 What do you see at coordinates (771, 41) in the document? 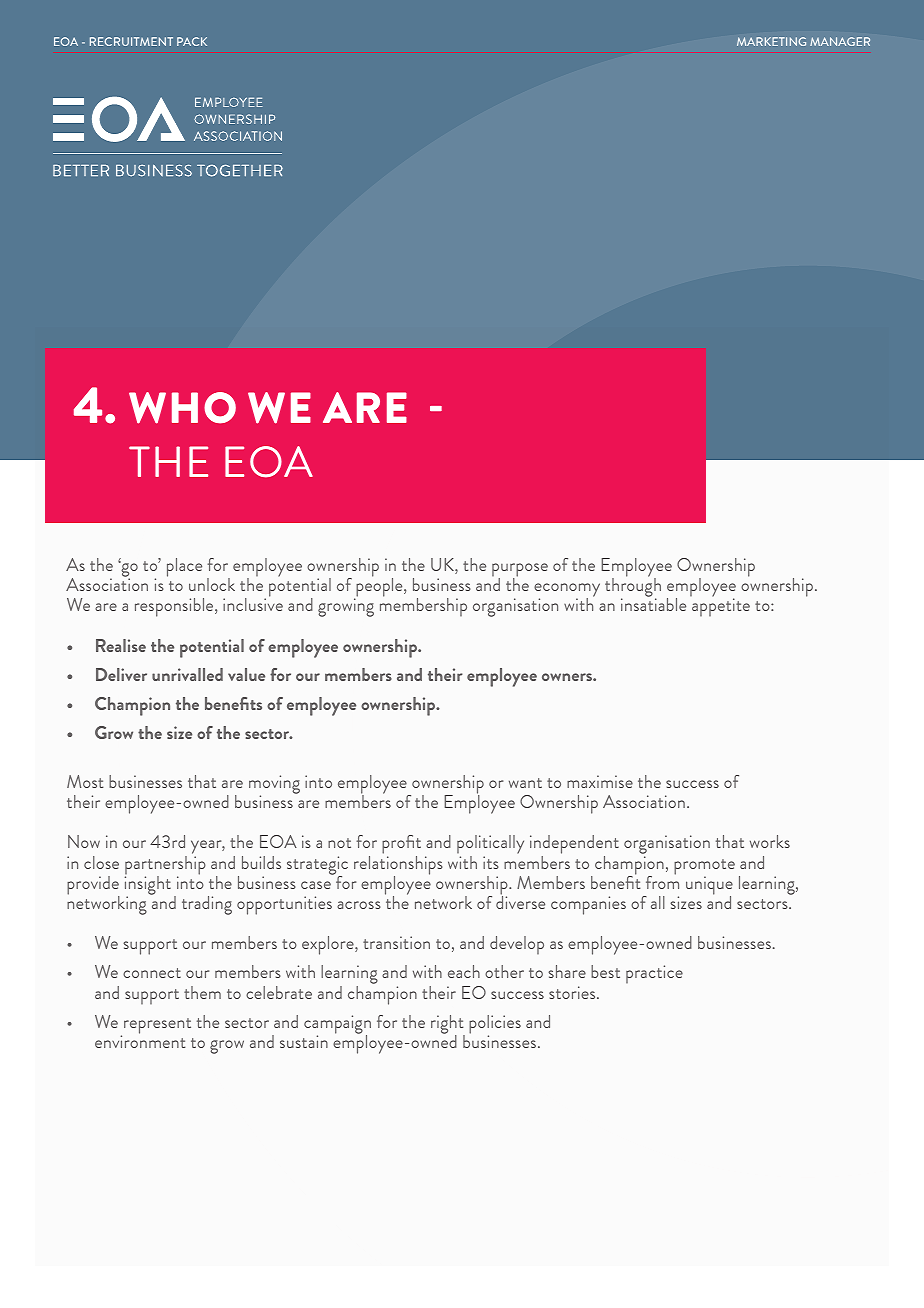
I see `MARKETING` at bounding box center [771, 41].
